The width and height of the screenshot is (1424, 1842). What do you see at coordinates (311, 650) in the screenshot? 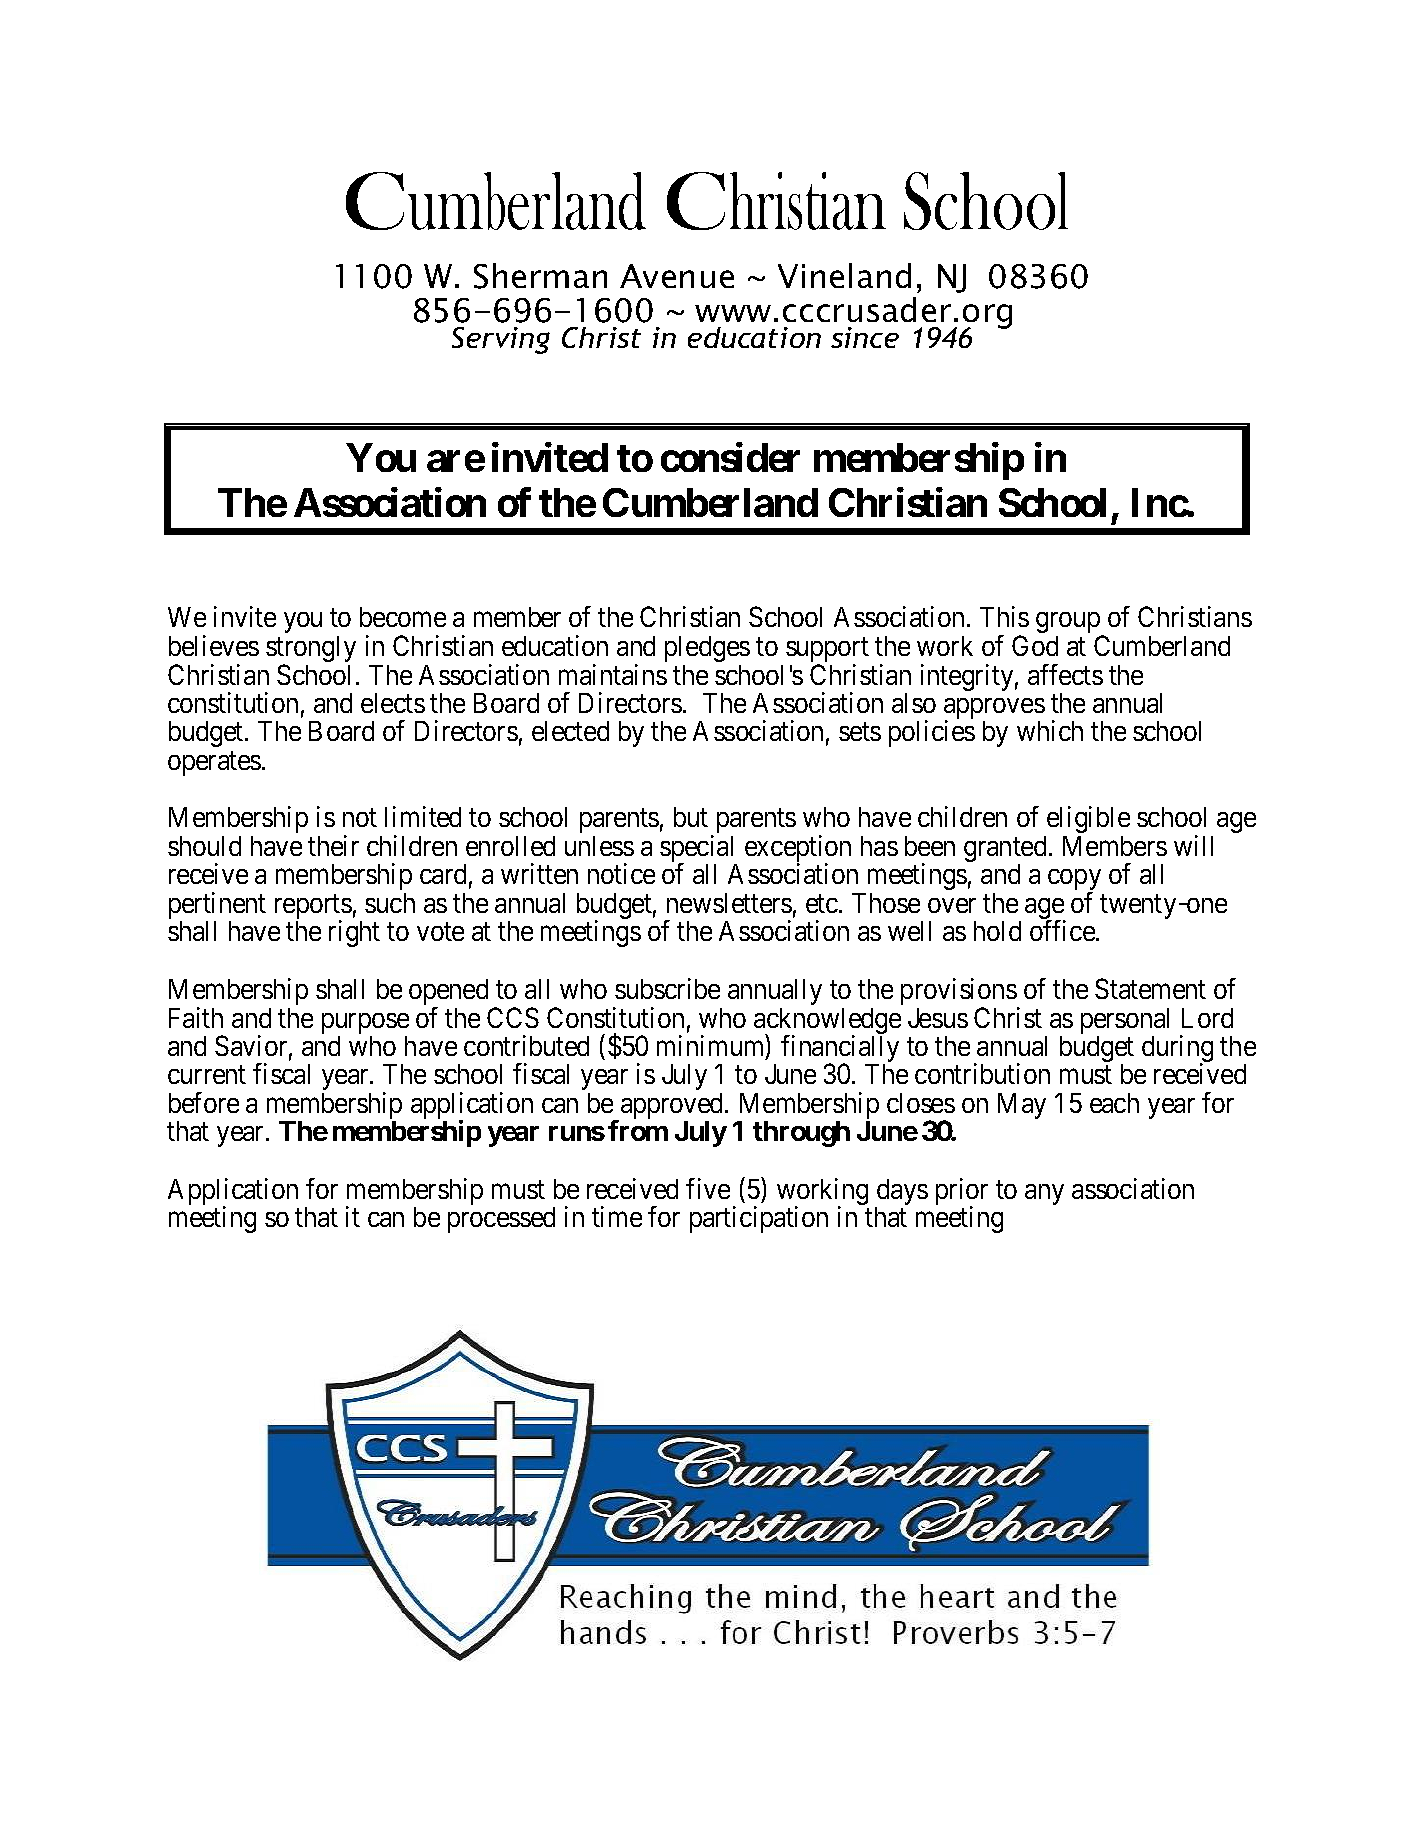
I see `strongly` at bounding box center [311, 650].
